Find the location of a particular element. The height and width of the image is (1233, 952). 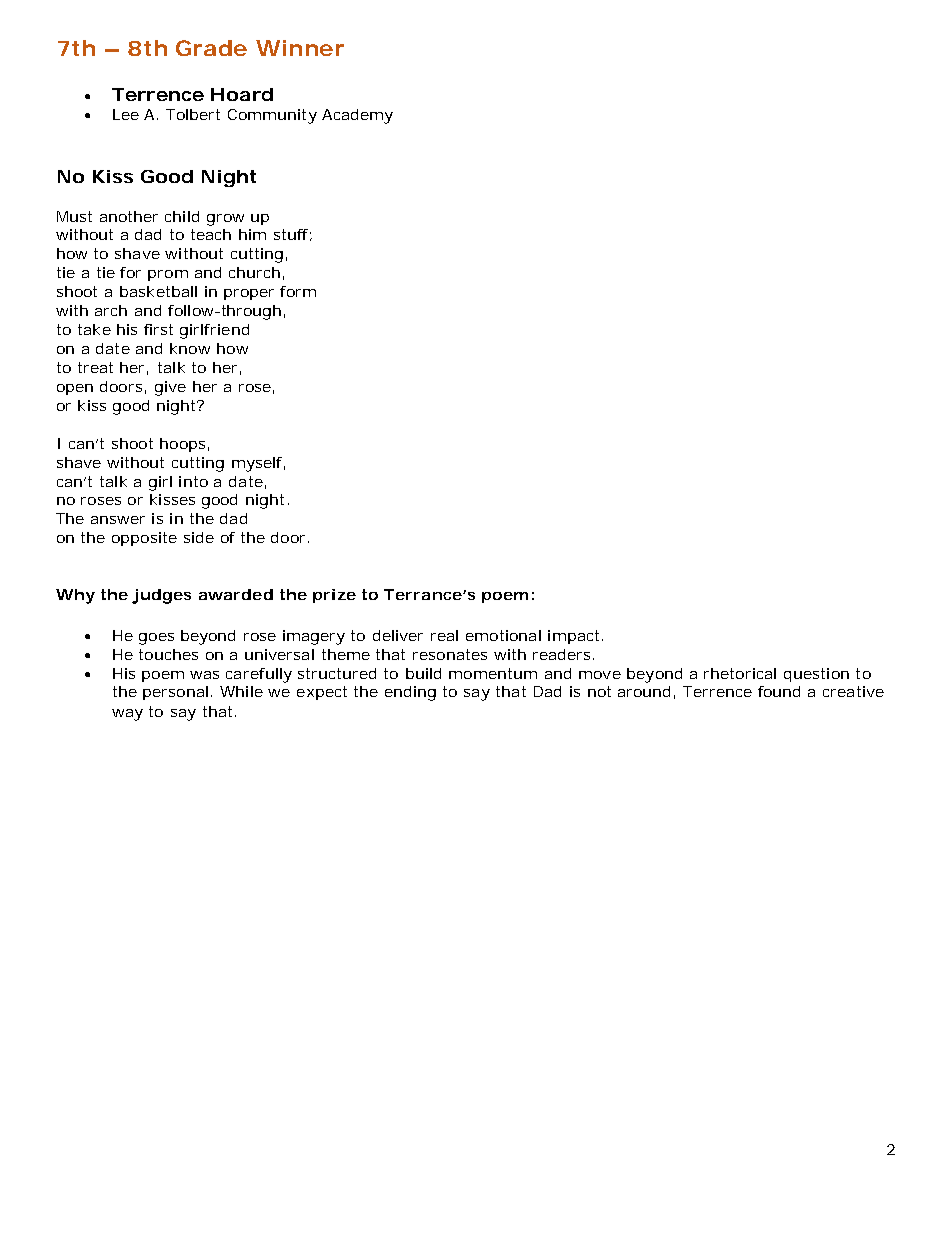

Winner is located at coordinates (300, 48).
